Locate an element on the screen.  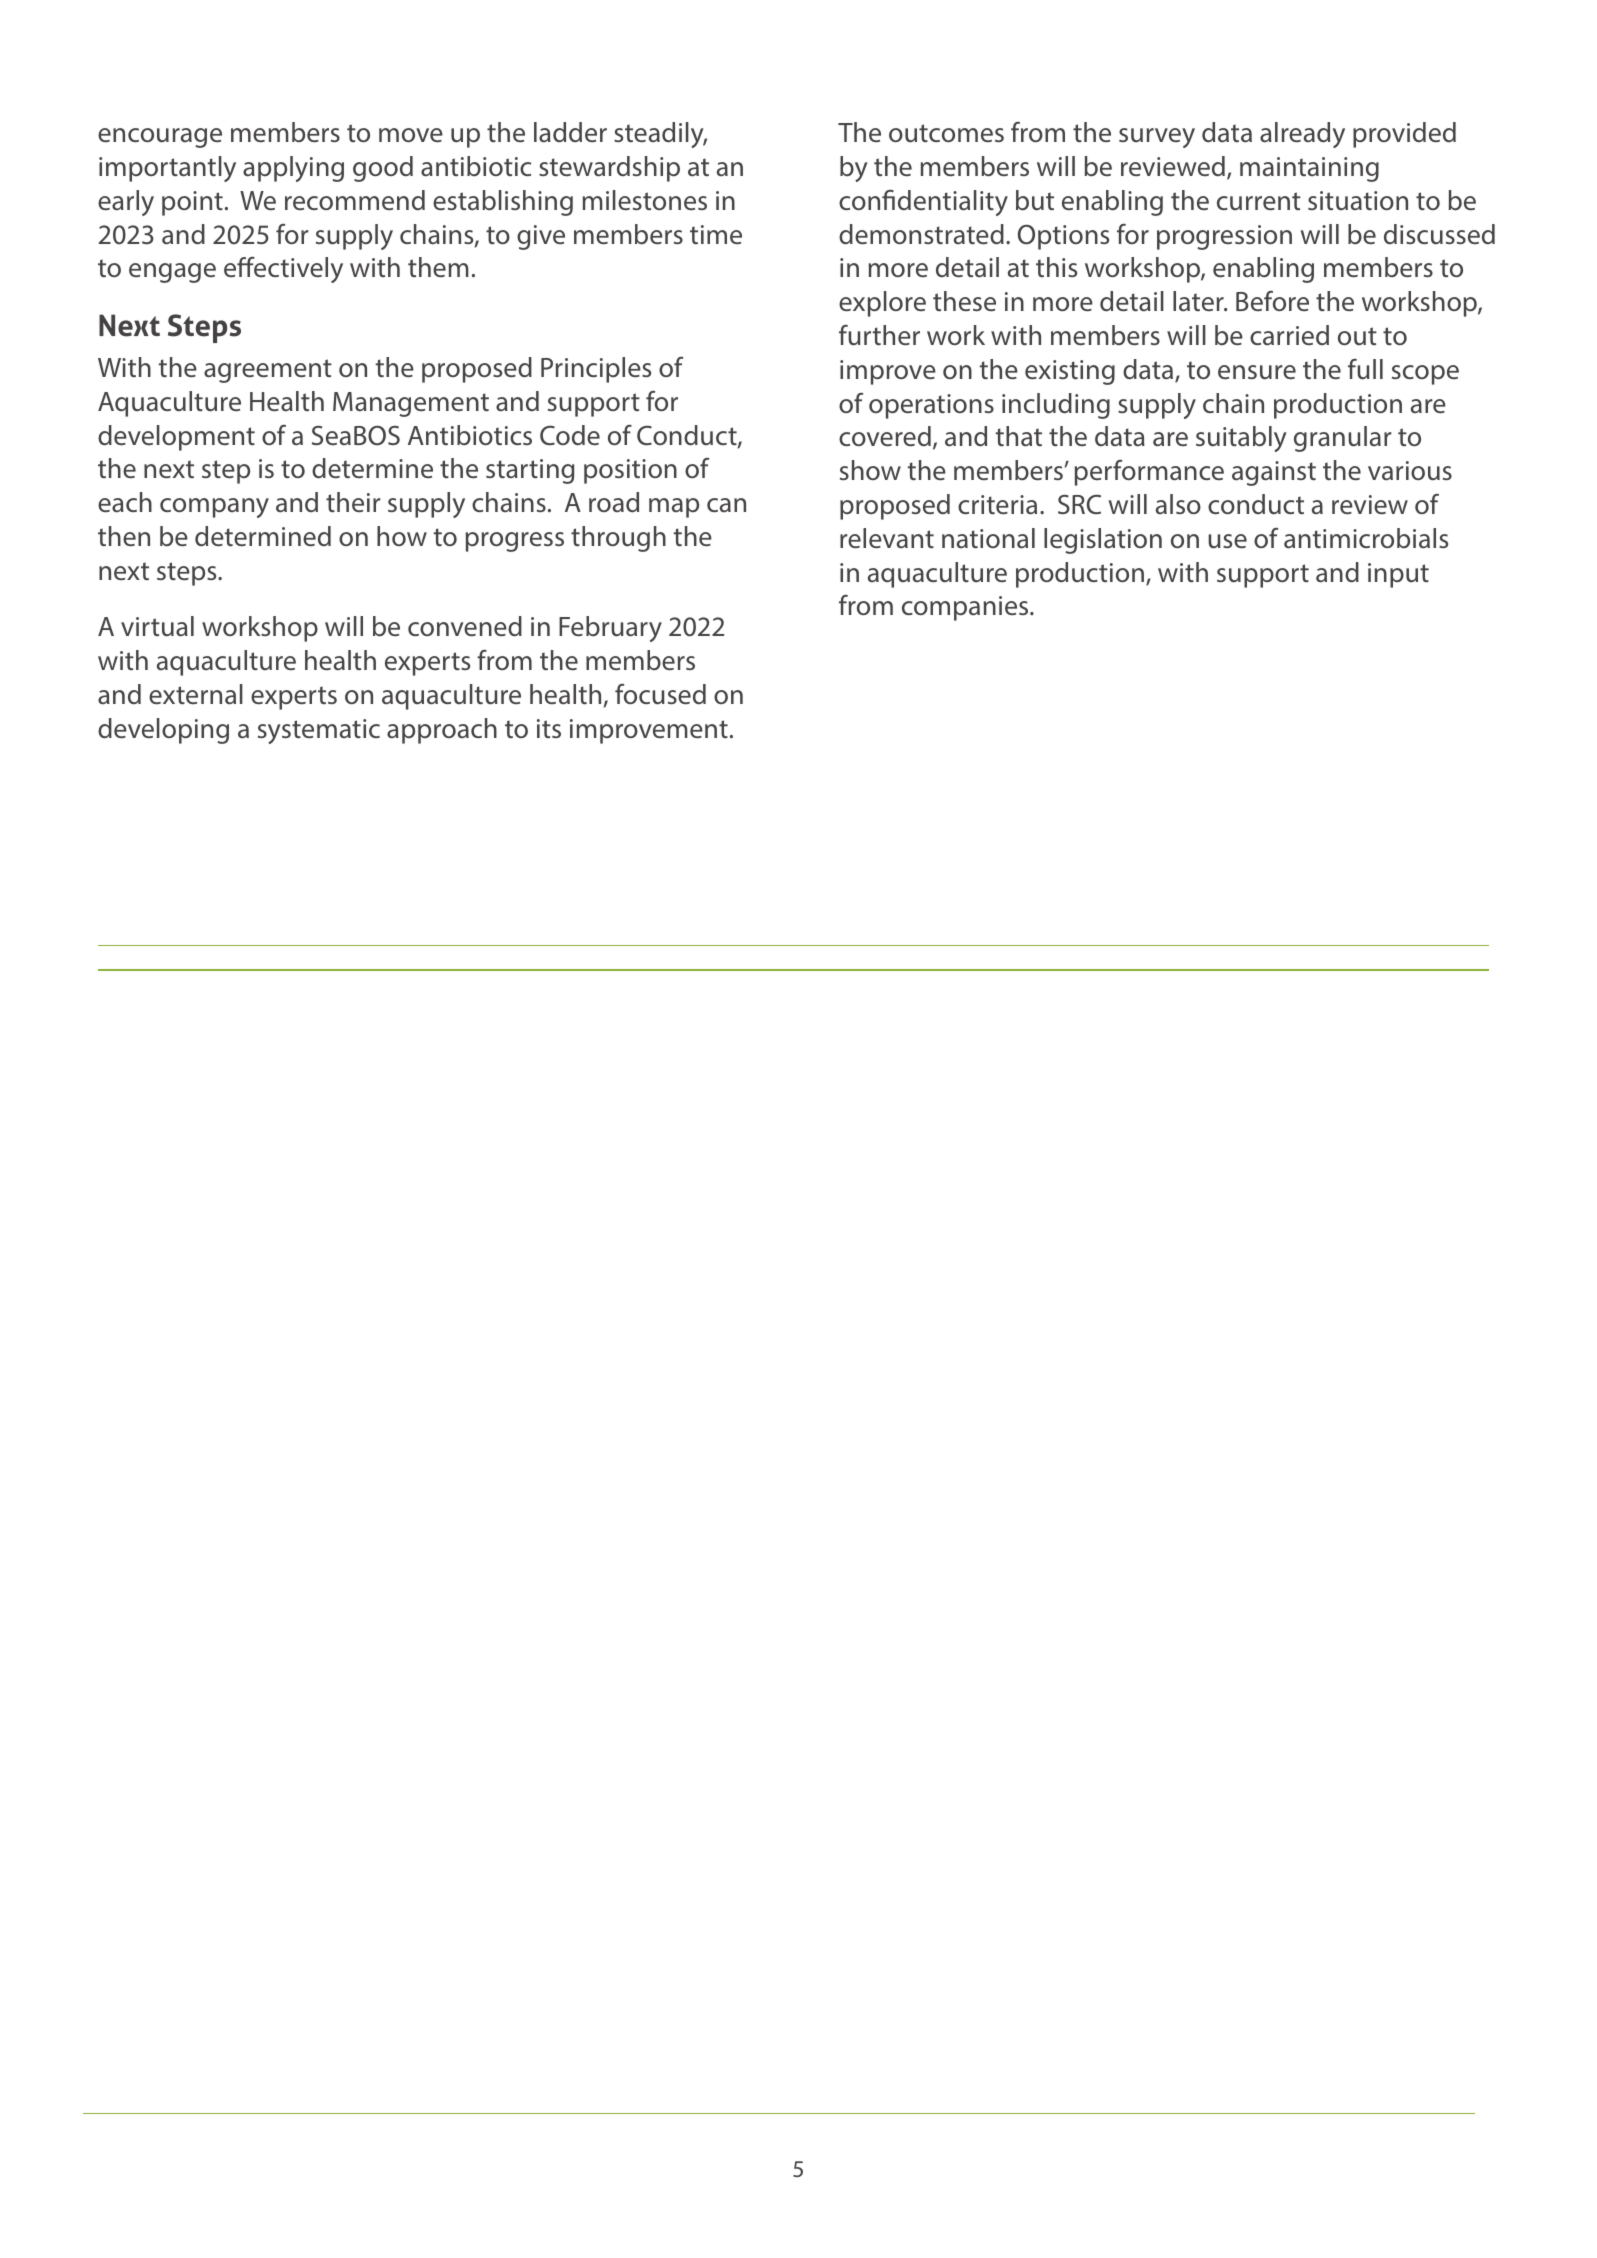
relevant is located at coordinates (887, 538).
